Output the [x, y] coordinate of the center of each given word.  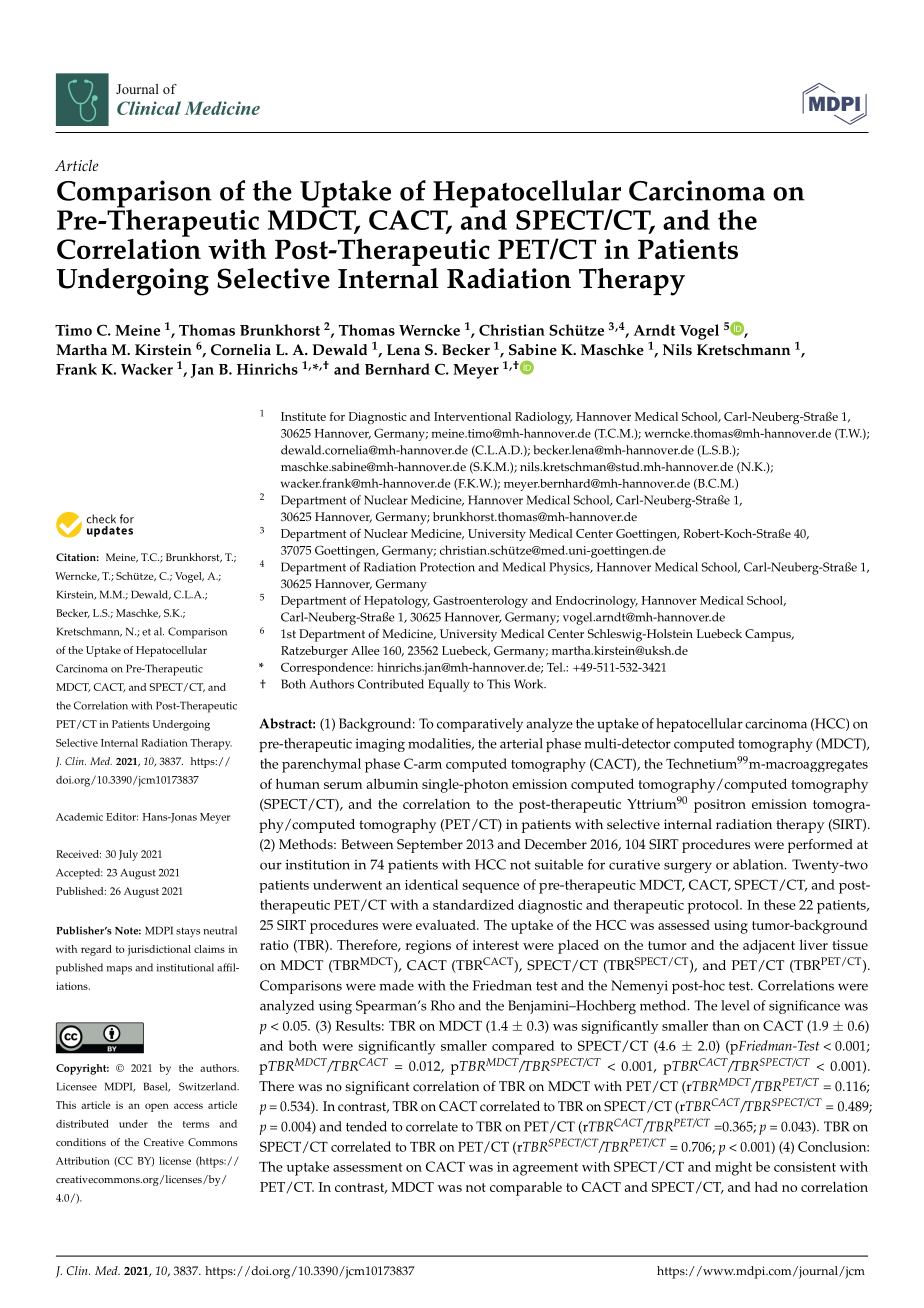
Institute [303, 416]
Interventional [472, 416]
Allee [365, 650]
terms [196, 1124]
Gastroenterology [480, 601]
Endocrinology [597, 602]
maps [119, 970]
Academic [79, 817]
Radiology [544, 418]
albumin [392, 783]
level [735, 1005]
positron [720, 806]
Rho [443, 1005]
